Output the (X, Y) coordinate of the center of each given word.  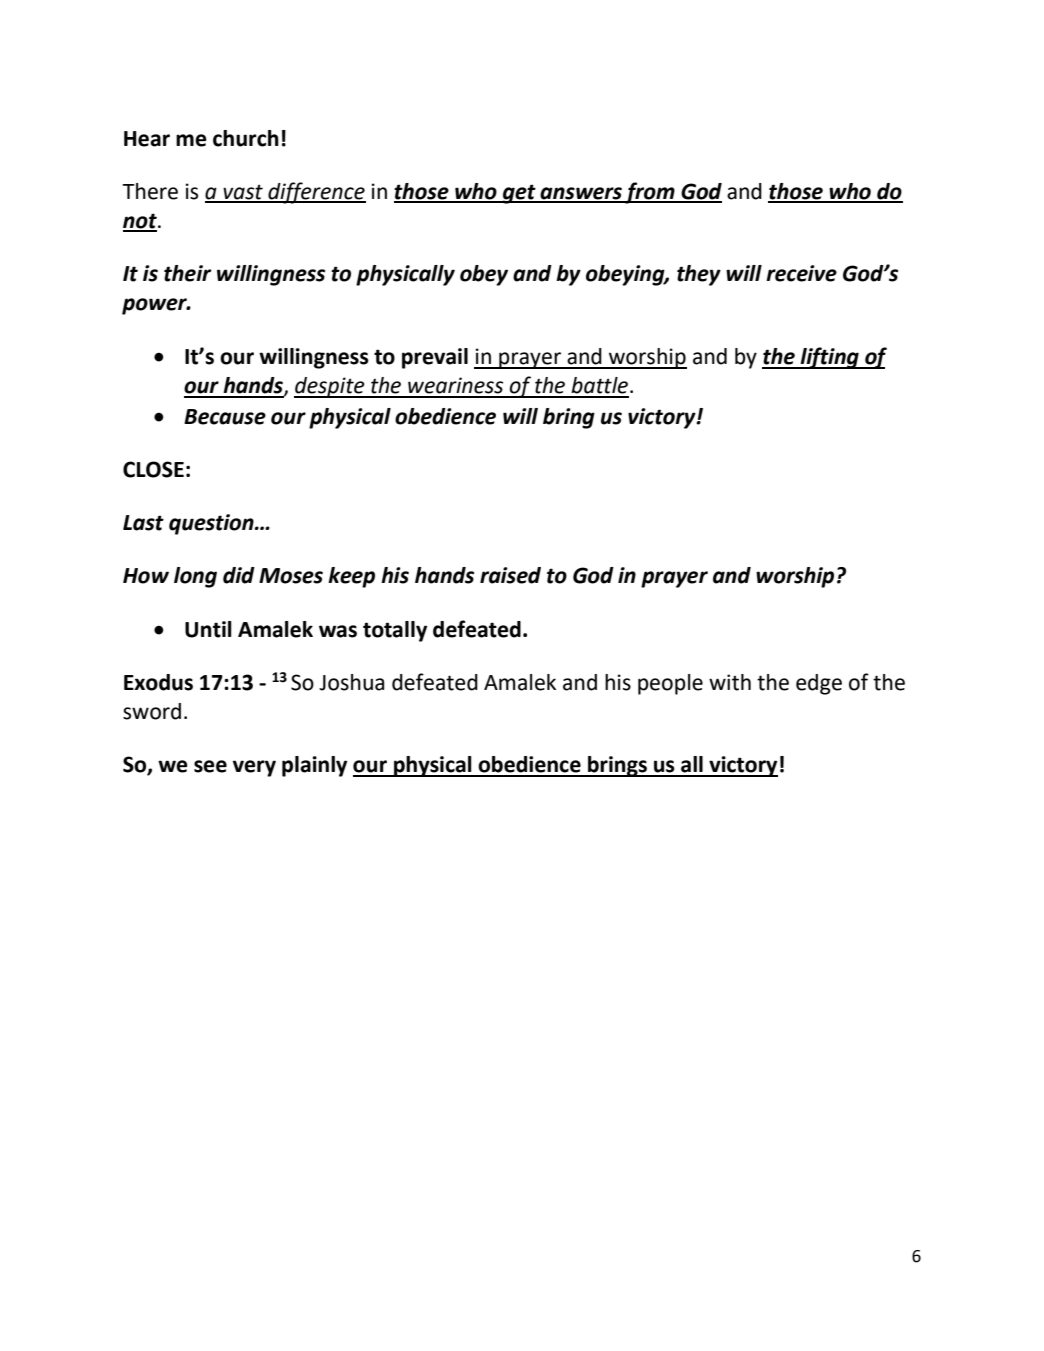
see (210, 766)
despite (330, 387)
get (519, 194)
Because (225, 417)
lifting (829, 358)
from (650, 193)
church (246, 138)
